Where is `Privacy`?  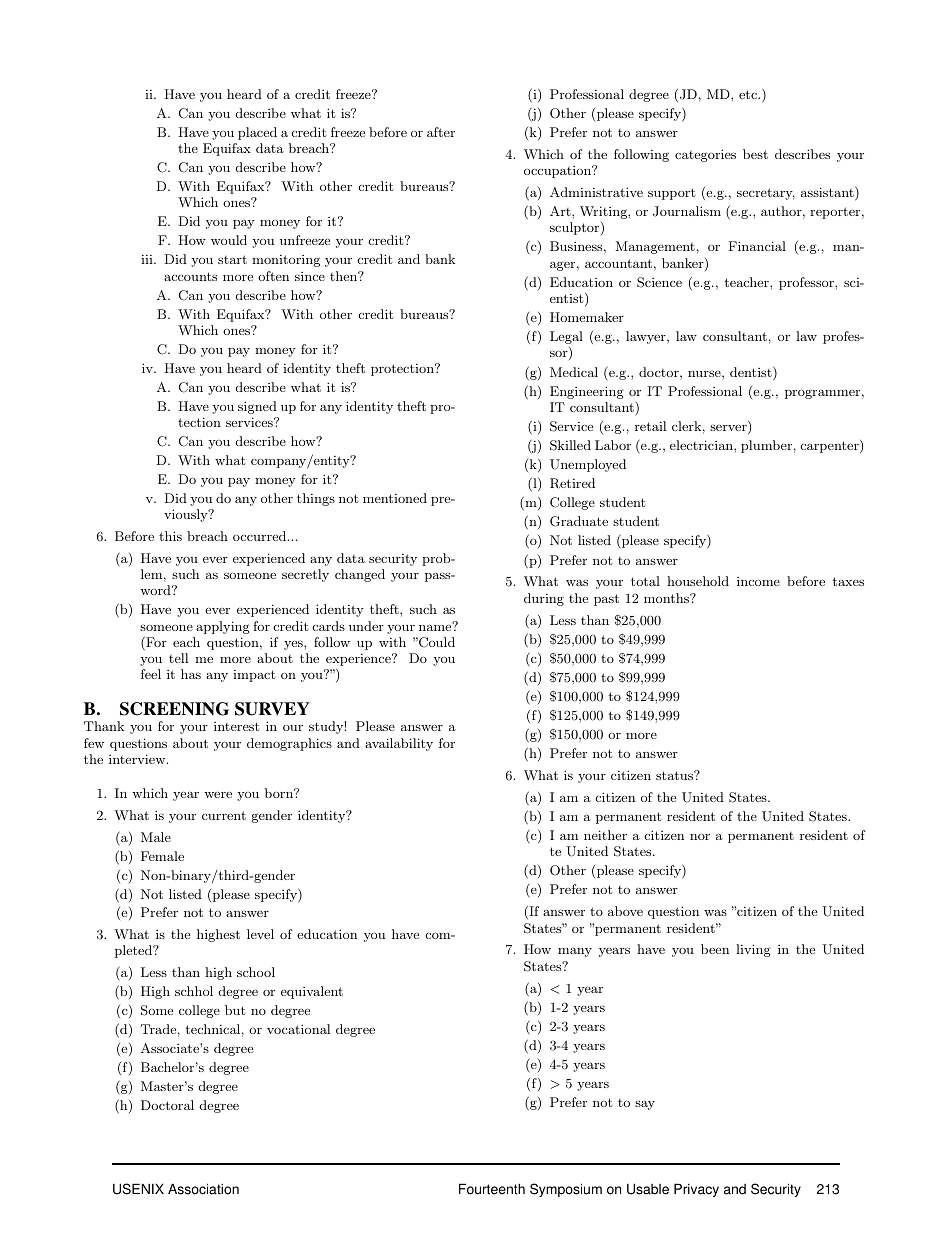
Privacy is located at coordinates (696, 1190).
